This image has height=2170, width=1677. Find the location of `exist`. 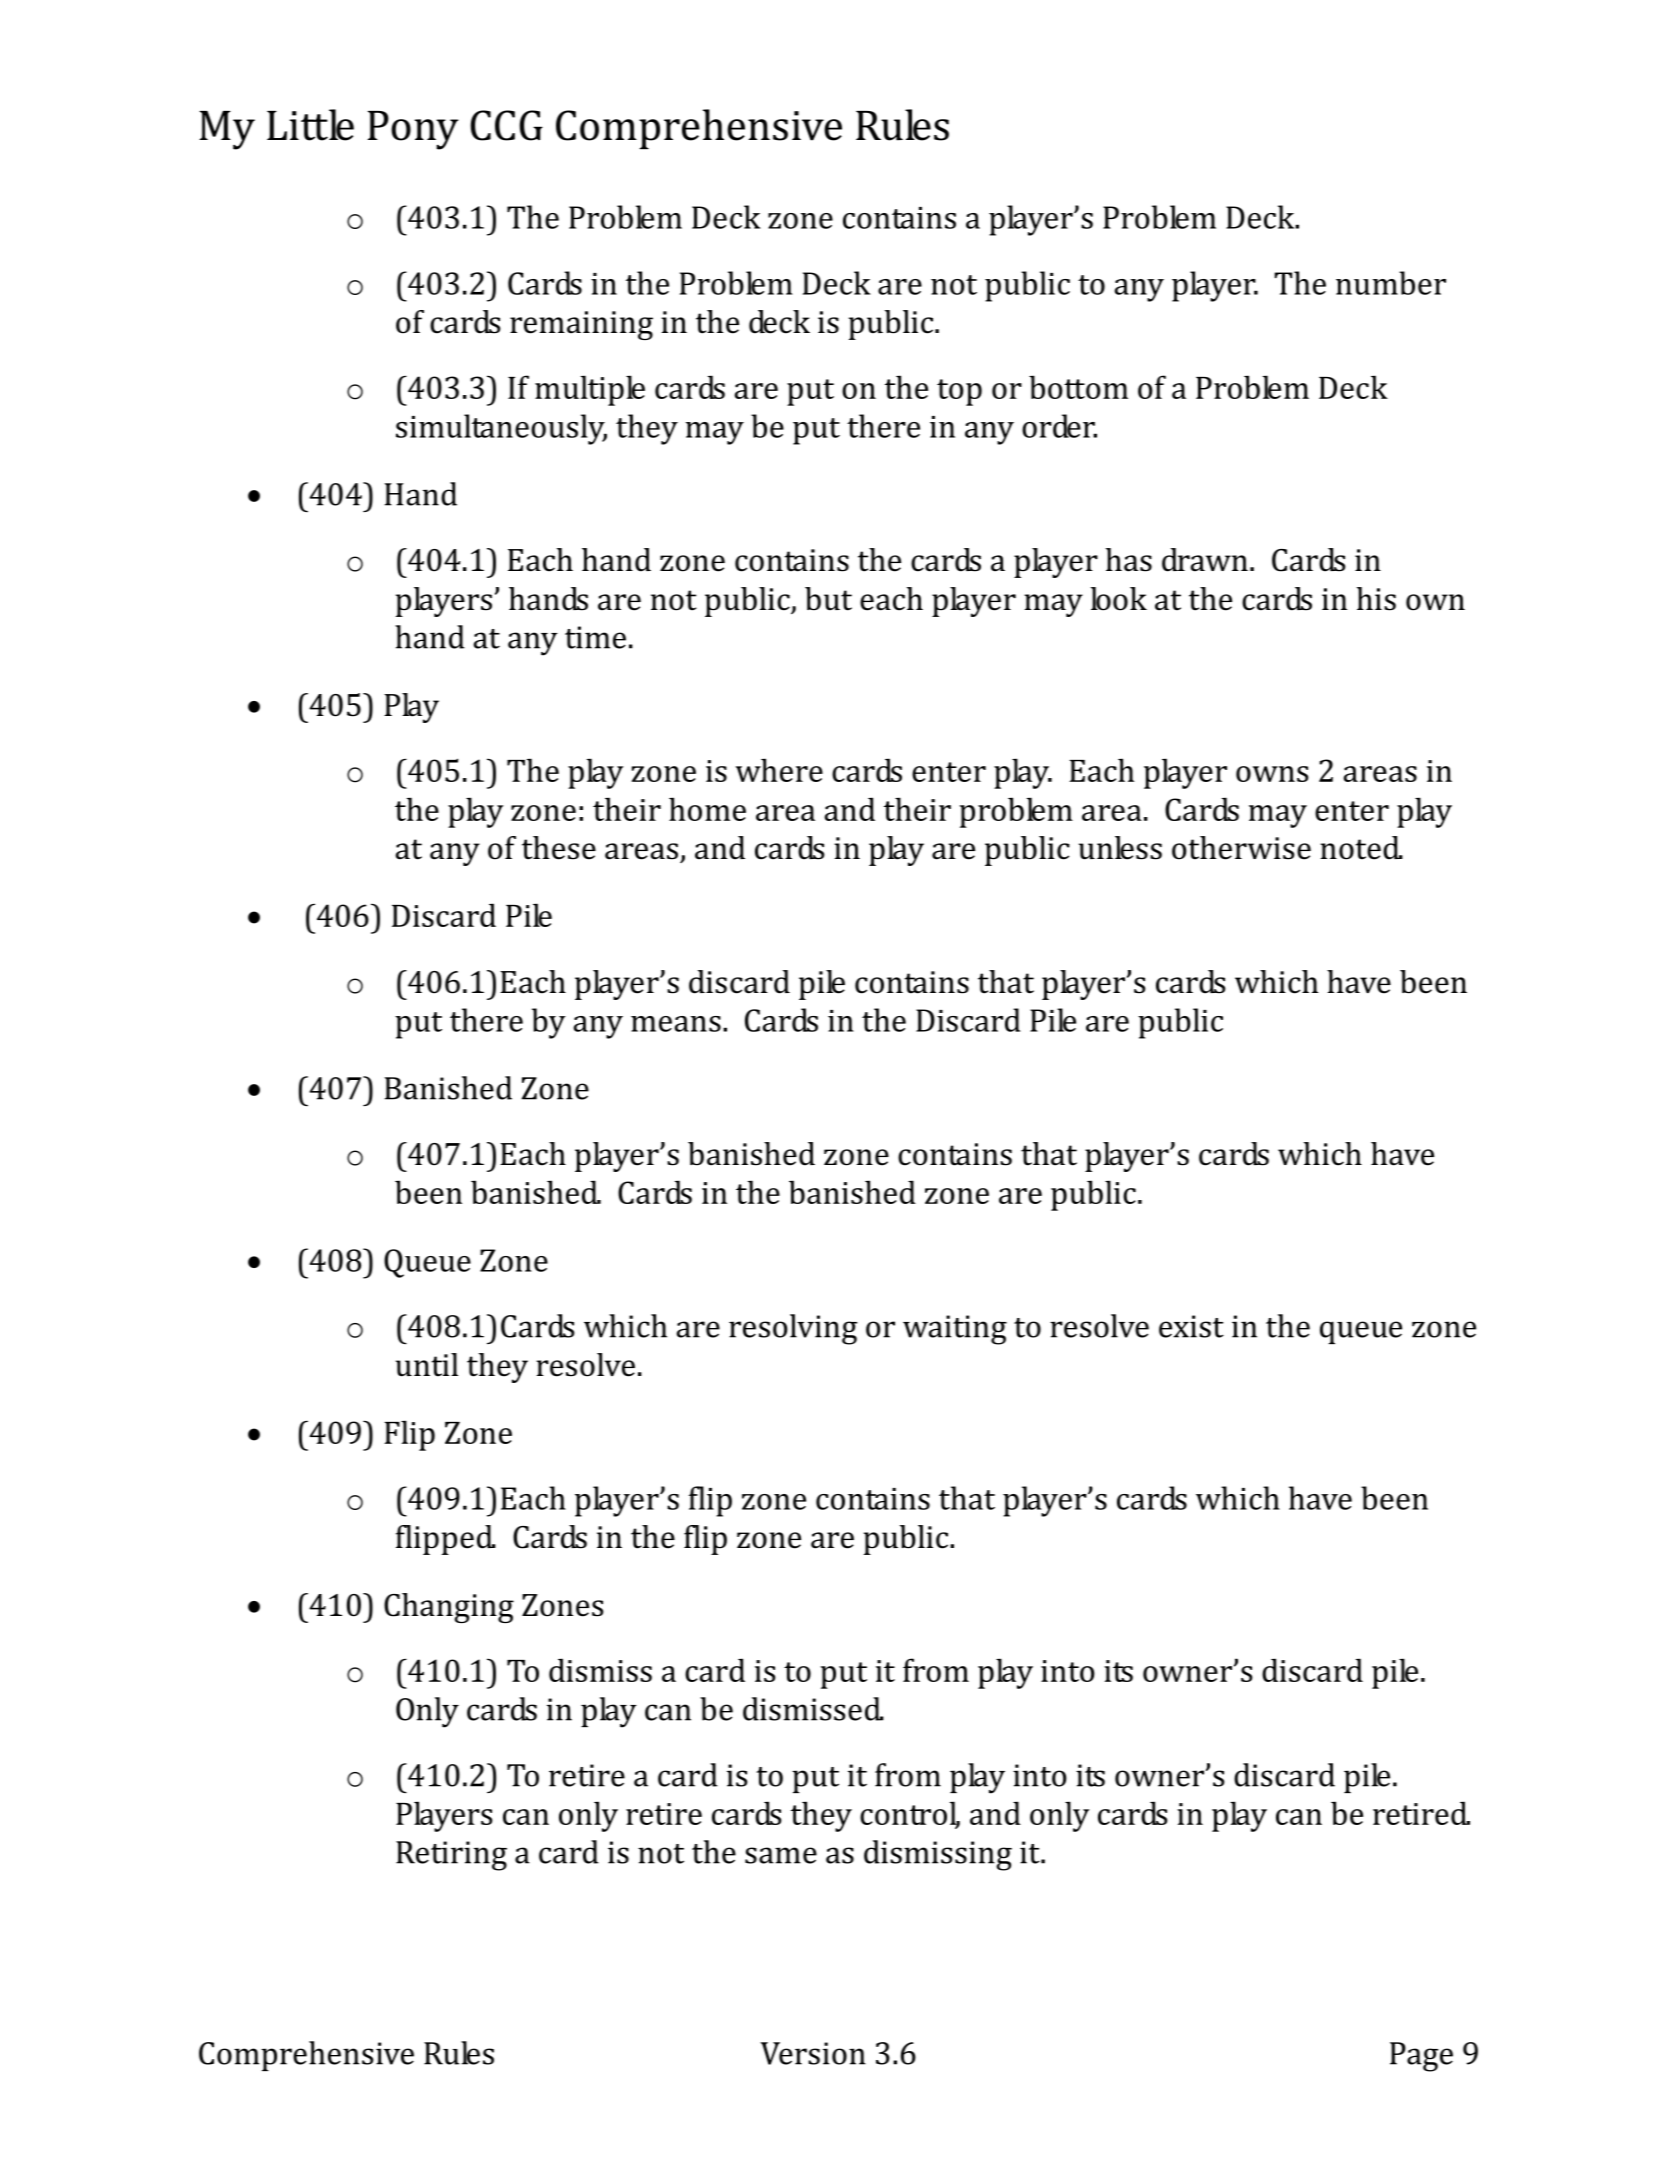

exist is located at coordinates (1191, 1326).
